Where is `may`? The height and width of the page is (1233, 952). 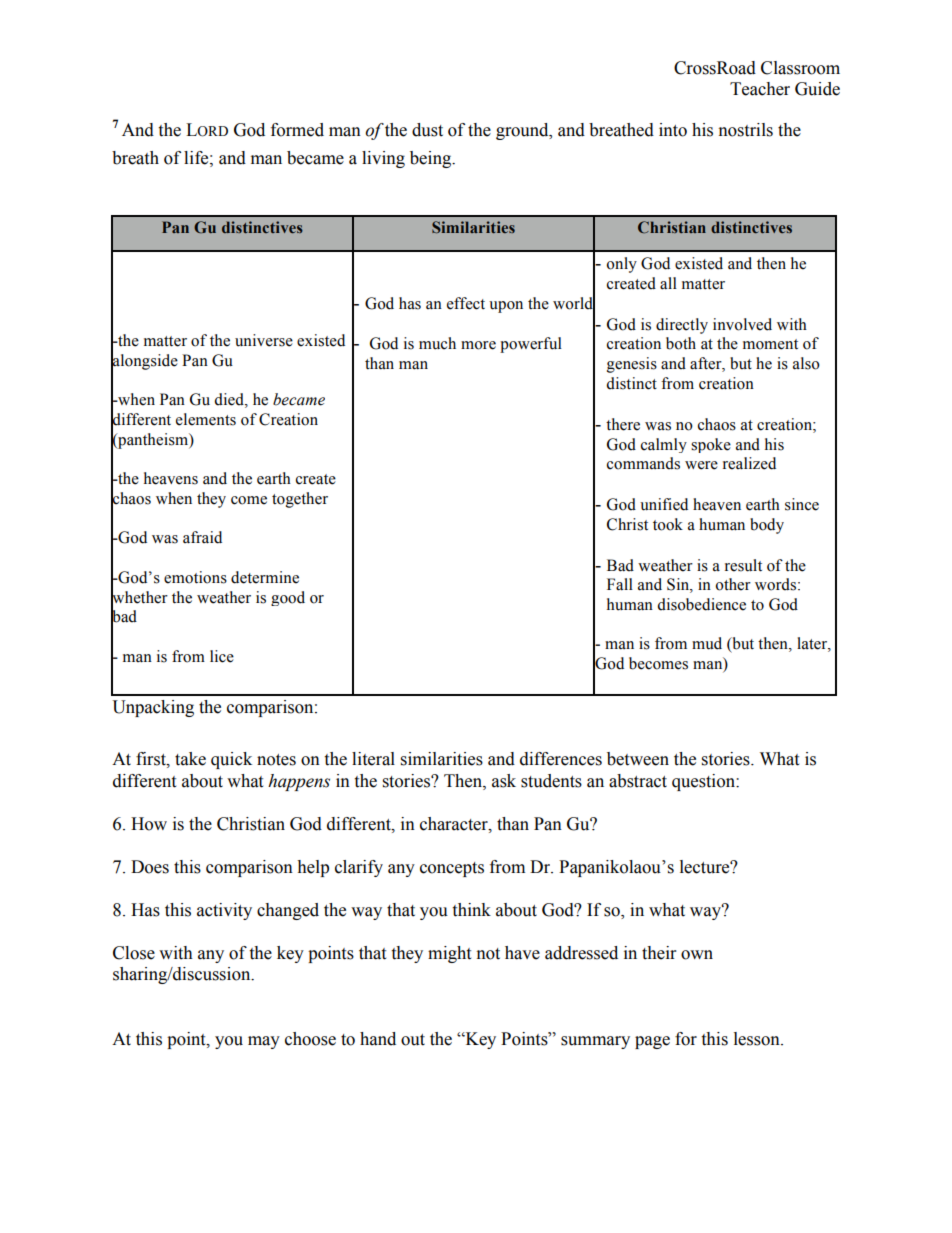 may is located at coordinates (264, 1042).
